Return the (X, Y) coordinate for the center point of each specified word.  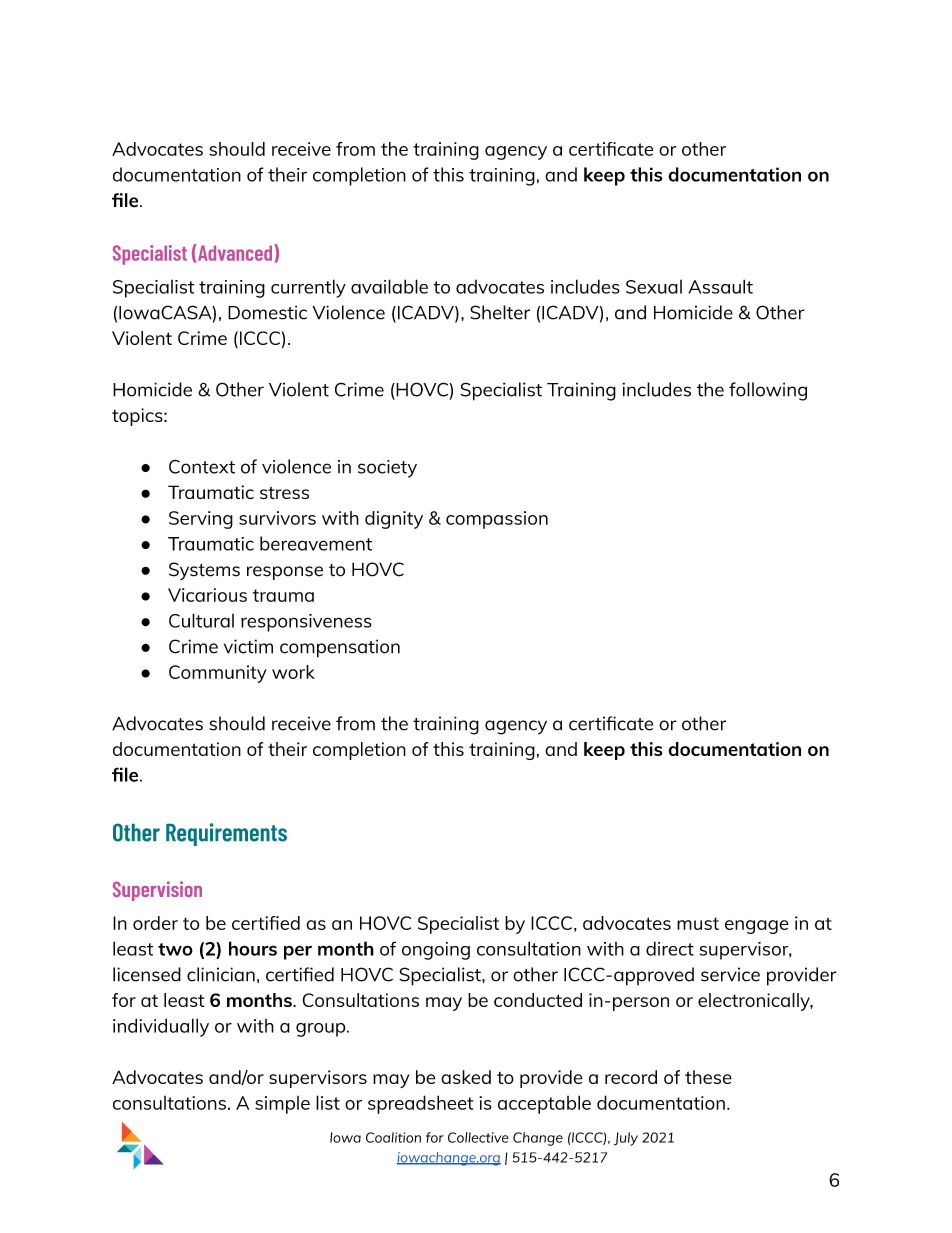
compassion (497, 520)
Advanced (235, 253)
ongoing (436, 951)
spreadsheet (420, 1104)
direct (670, 948)
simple (282, 1105)
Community (218, 674)
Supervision (157, 891)
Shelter (500, 312)
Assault (720, 286)
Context (202, 466)
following (768, 391)
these (708, 1077)
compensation (340, 648)
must (698, 923)
